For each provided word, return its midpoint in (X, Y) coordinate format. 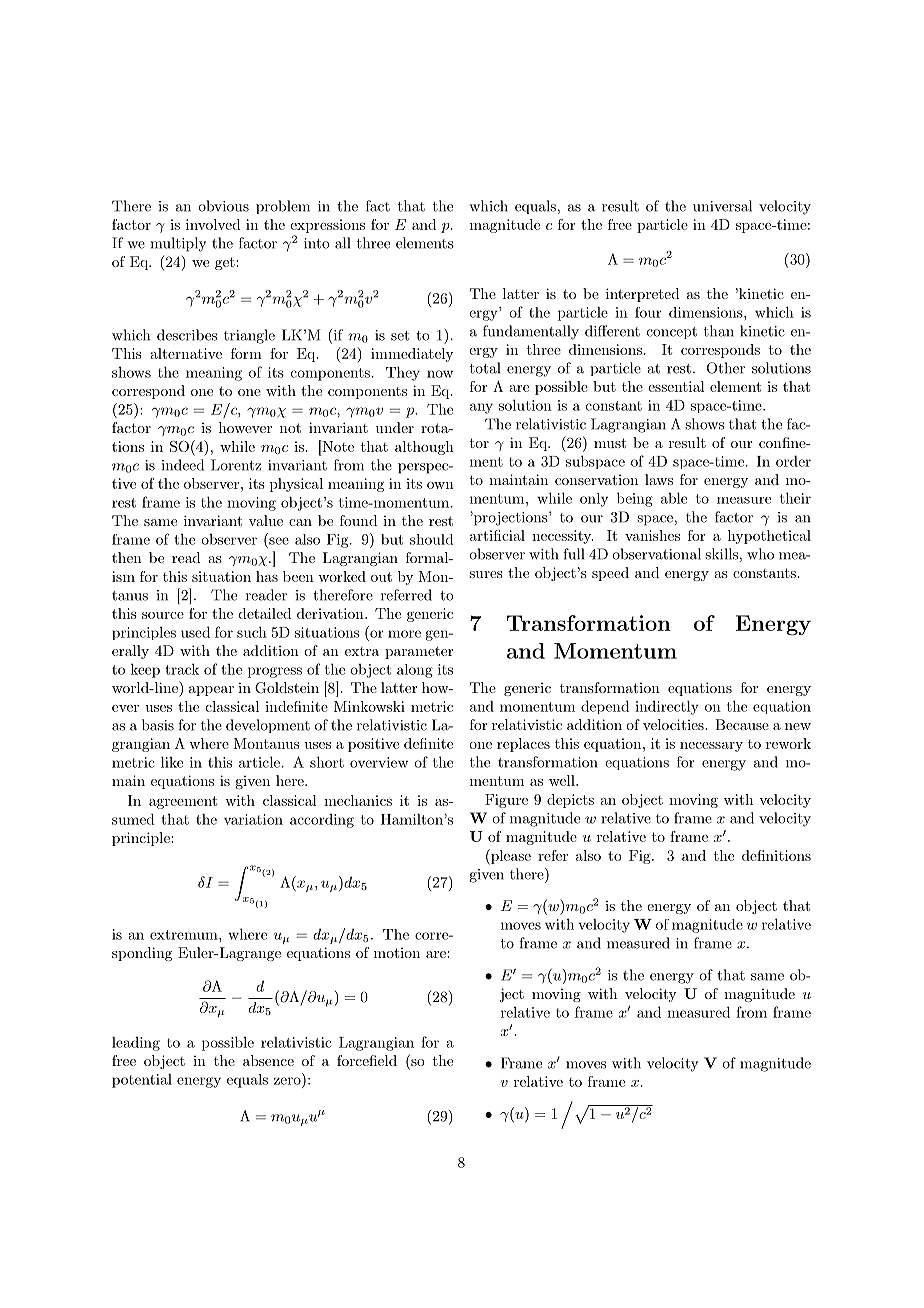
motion (397, 953)
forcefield (367, 1060)
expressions (327, 226)
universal (722, 206)
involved (213, 224)
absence (268, 1060)
